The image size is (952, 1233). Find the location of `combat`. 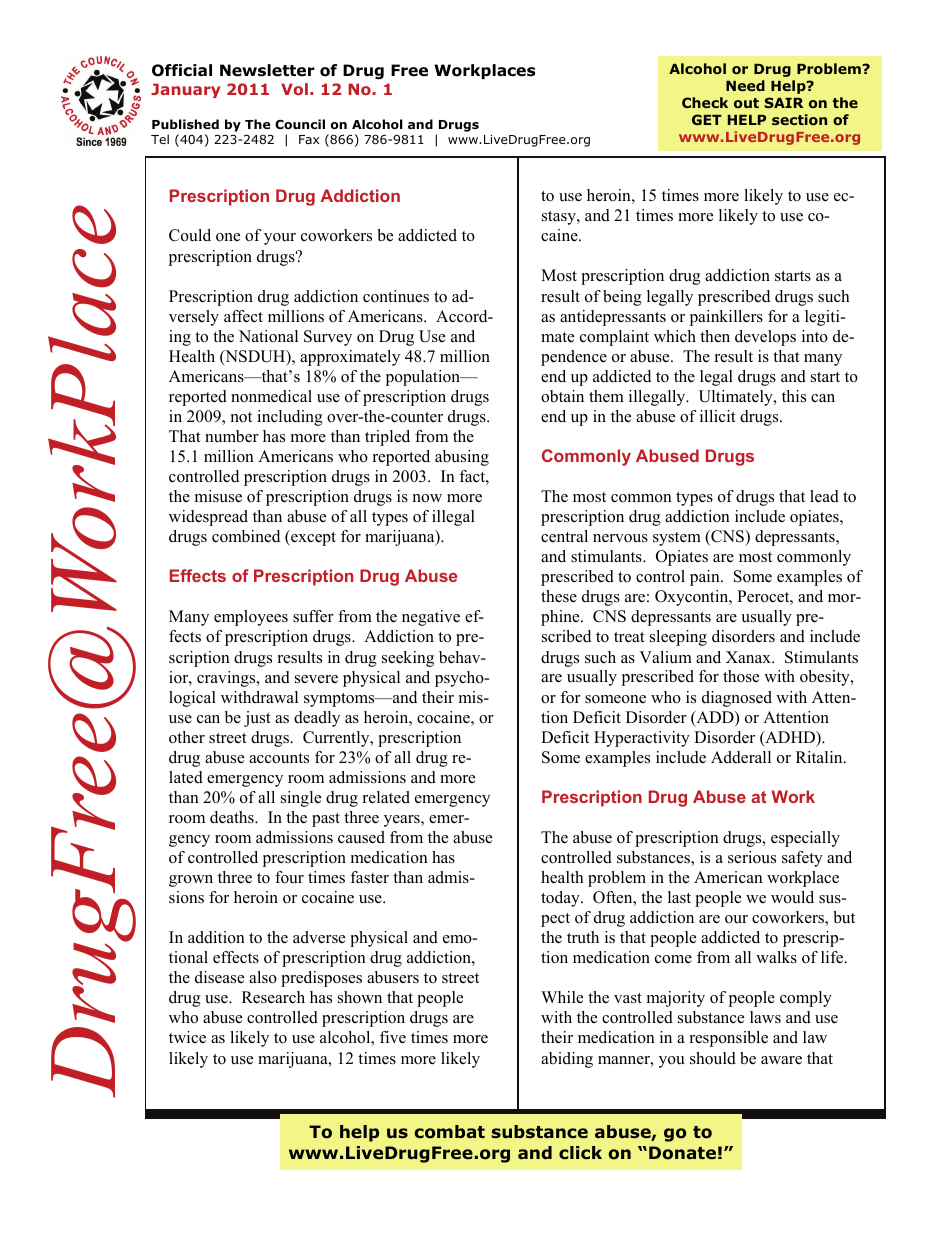

combat is located at coordinates (449, 1132).
